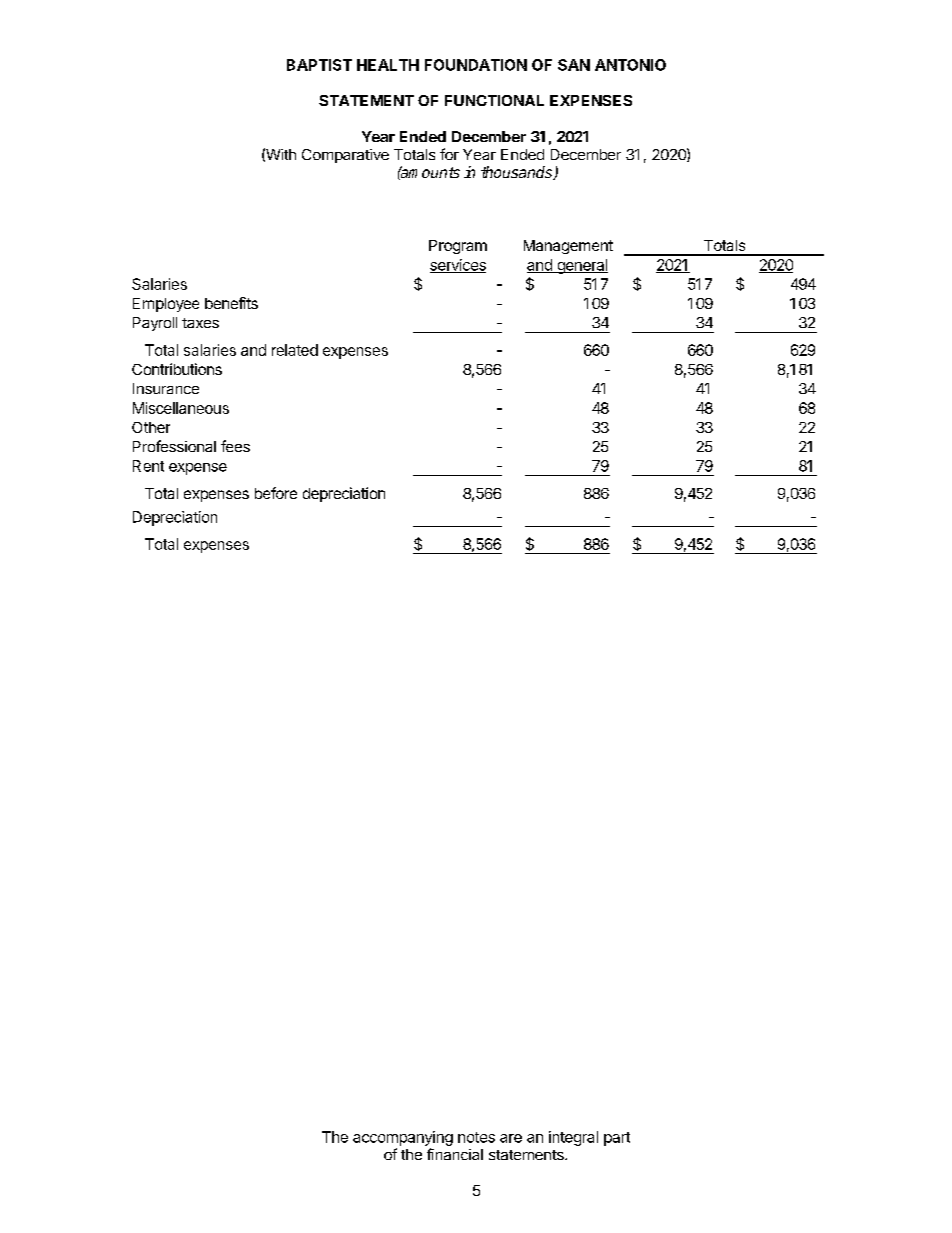  Describe the element at coordinates (573, 1138) in the screenshot. I see `integral` at that location.
